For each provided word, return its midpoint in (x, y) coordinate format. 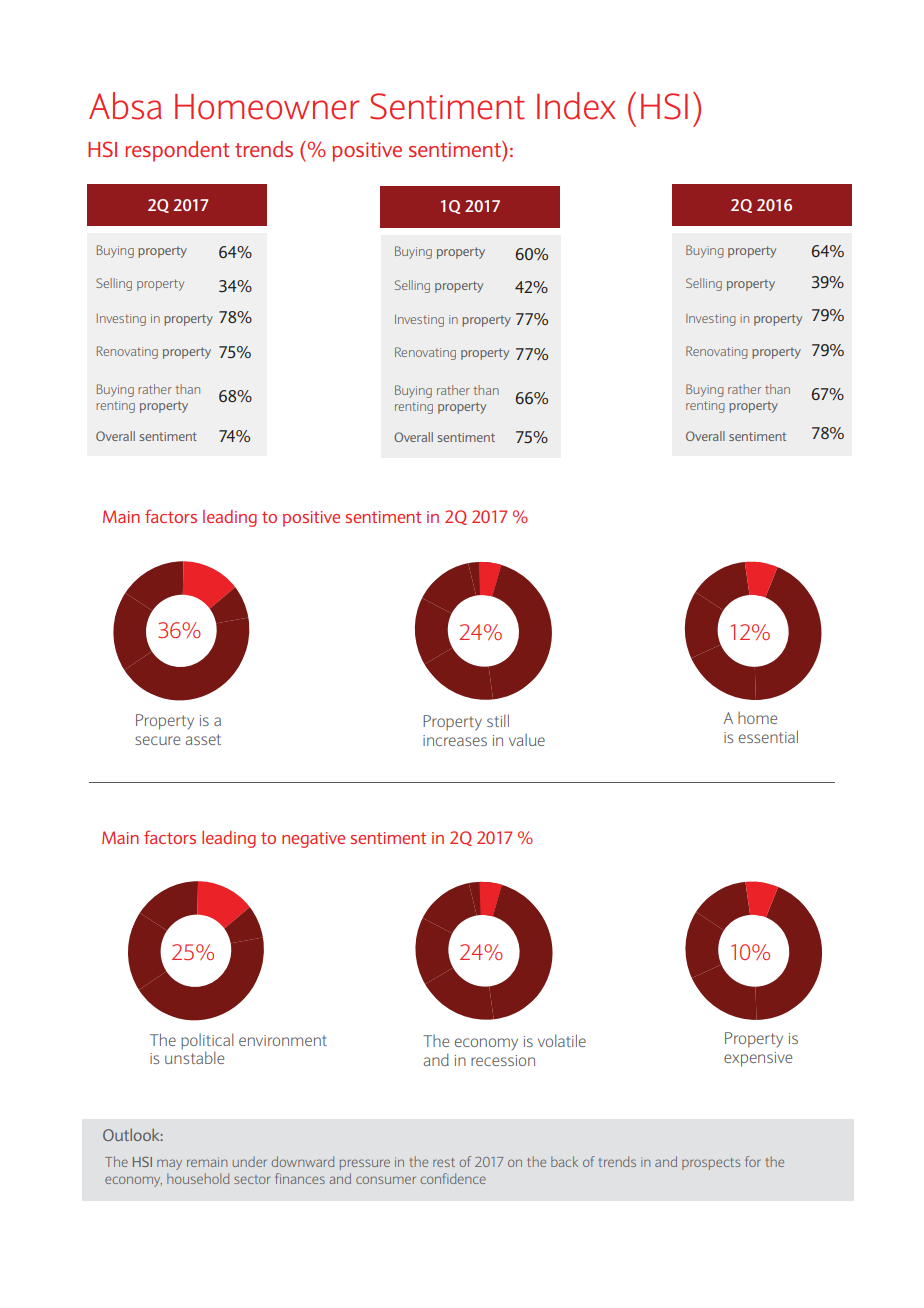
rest (444, 1162)
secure (157, 740)
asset (203, 739)
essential (768, 736)
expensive (758, 1059)
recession (503, 1060)
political (207, 1042)
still (498, 720)
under (250, 1161)
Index (576, 106)
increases (455, 740)
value (527, 739)
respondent (178, 151)
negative (313, 840)
